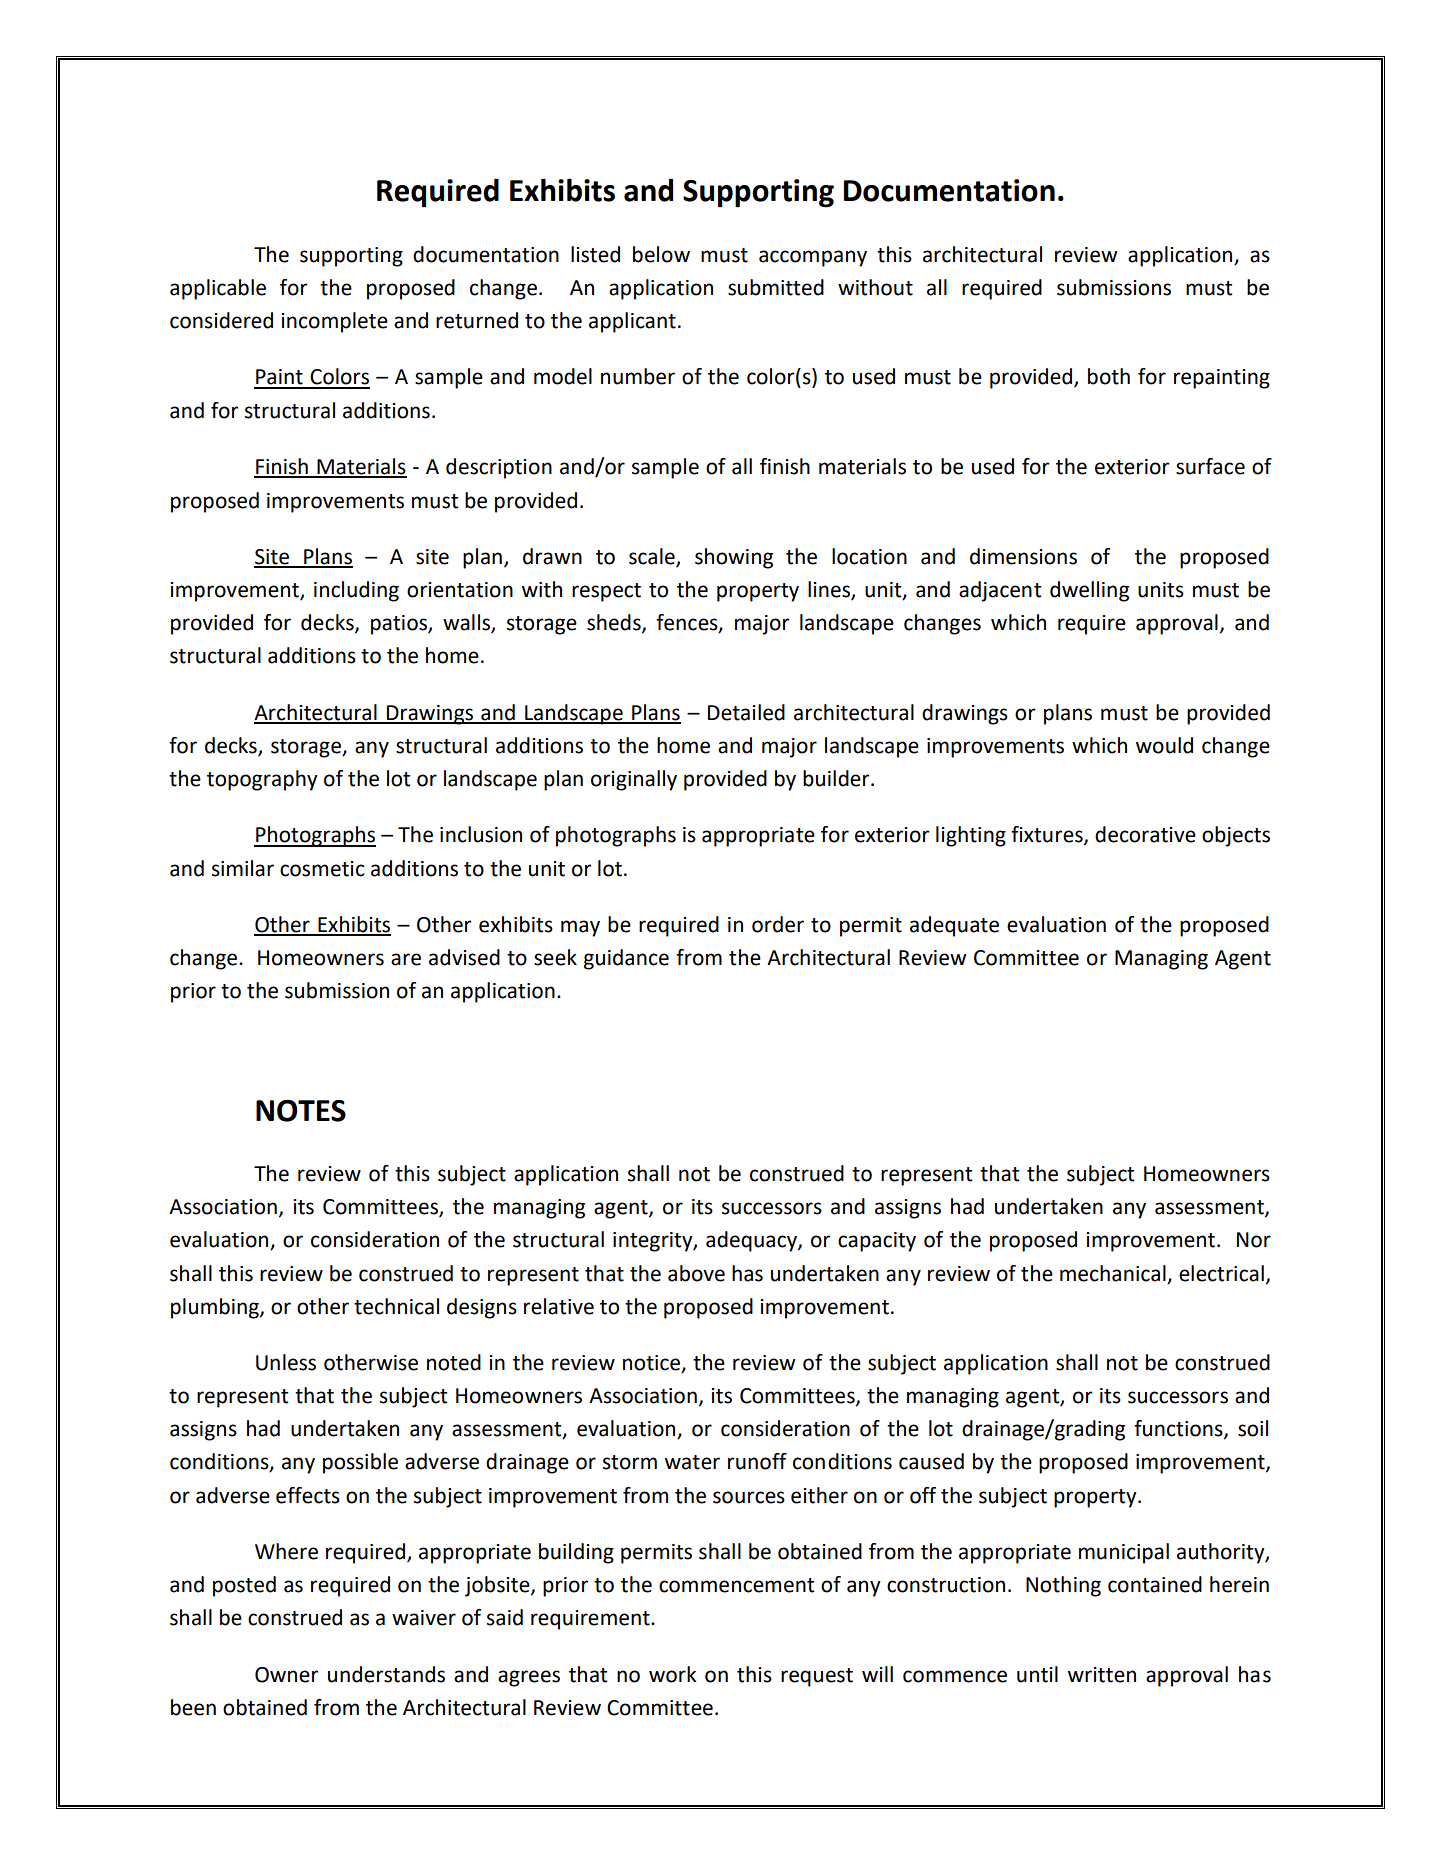 This screenshot has width=1441, height=1865. I want to click on submitted, so click(776, 287).
